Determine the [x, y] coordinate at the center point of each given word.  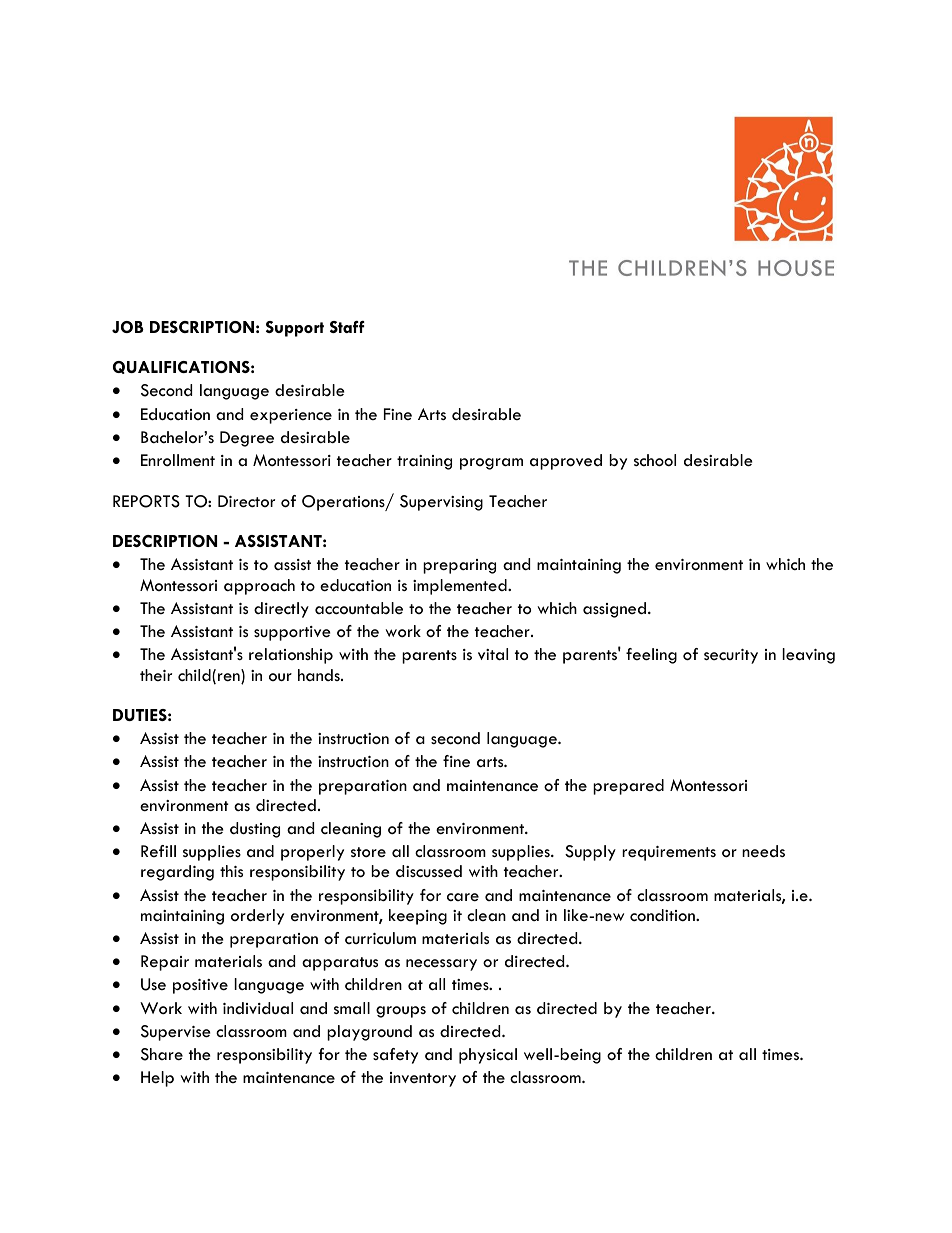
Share [162, 1054]
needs [763, 851]
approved [566, 462]
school [655, 460]
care [463, 897]
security [731, 656]
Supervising [441, 503]
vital [493, 654]
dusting [255, 830]
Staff [347, 327]
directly [281, 610]
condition [663, 915]
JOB [128, 327]
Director [246, 501]
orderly [257, 917]
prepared [628, 787]
